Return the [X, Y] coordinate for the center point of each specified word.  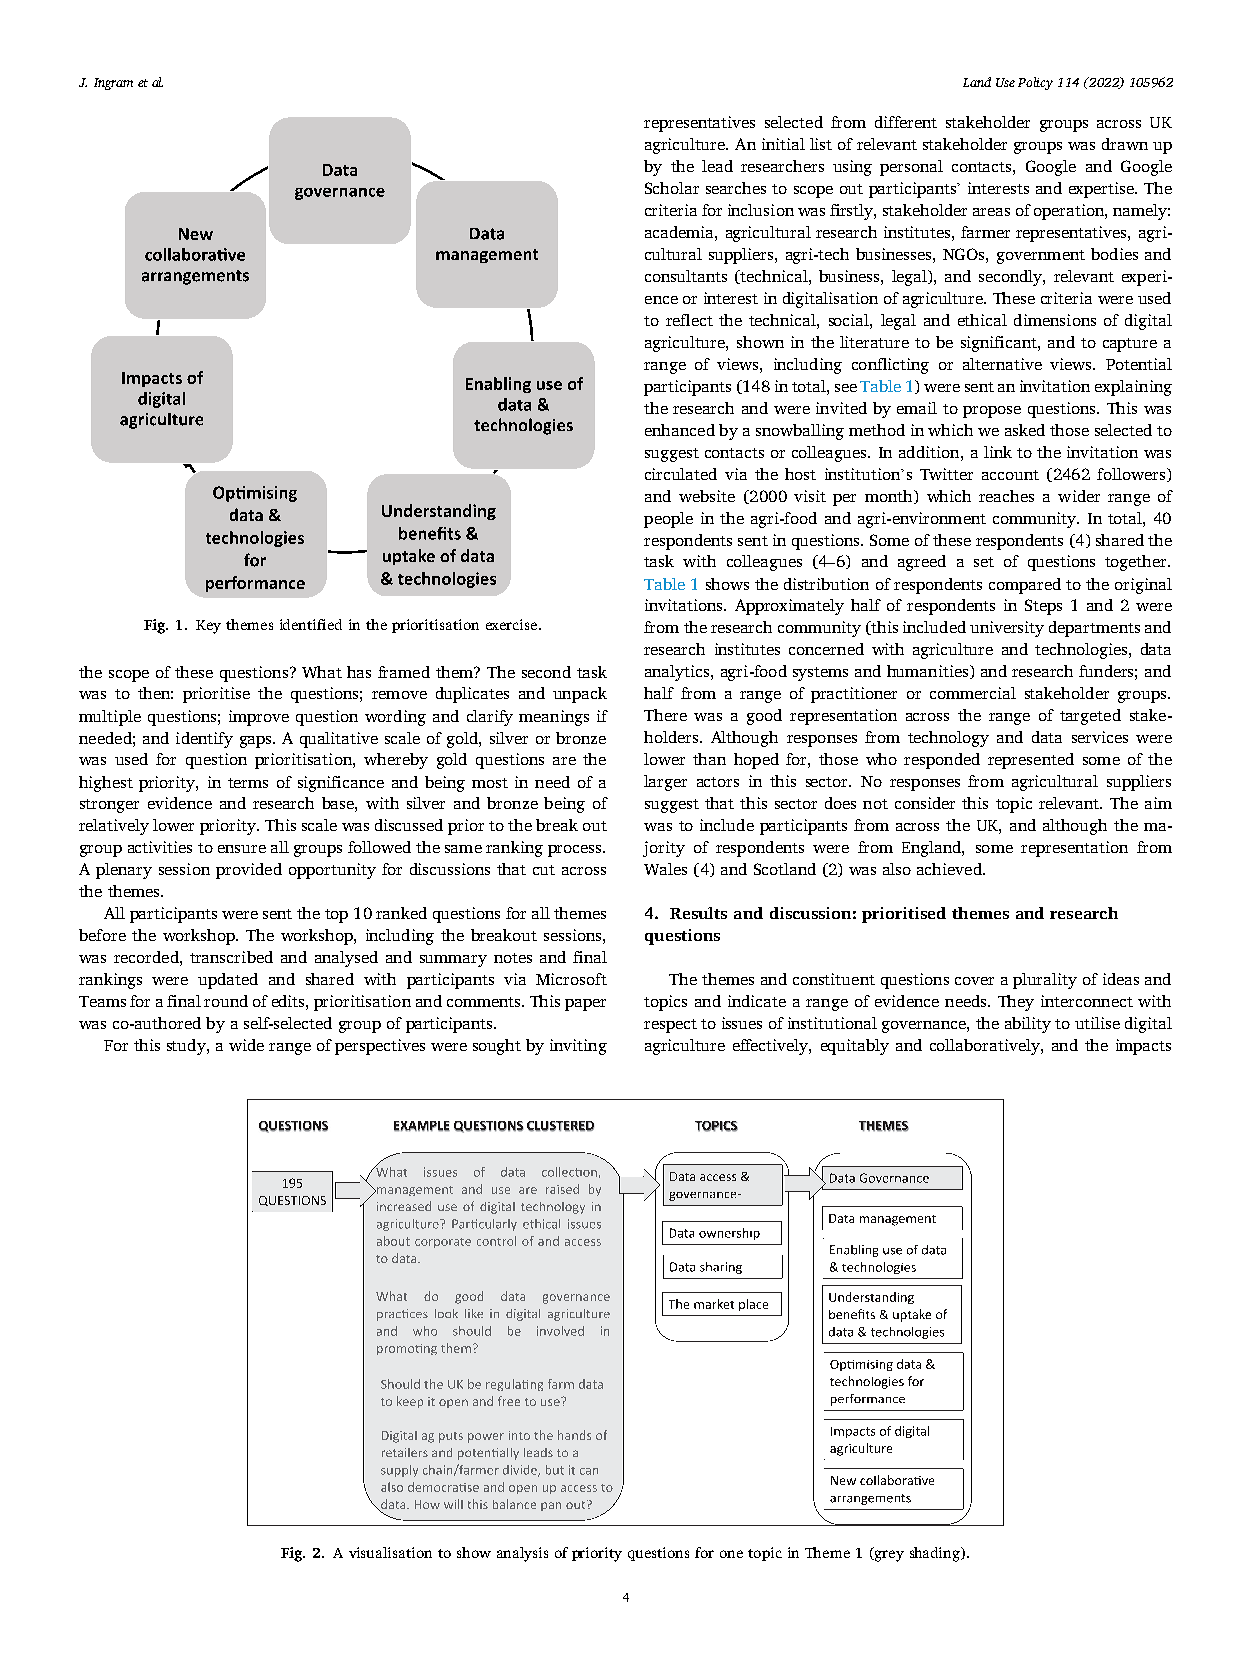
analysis [522, 1554]
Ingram [113, 84]
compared [1025, 586]
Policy [1035, 83]
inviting [578, 1047]
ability [1028, 1025]
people [668, 520]
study [187, 1047]
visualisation [390, 1552]
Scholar [672, 188]
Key [208, 627]
